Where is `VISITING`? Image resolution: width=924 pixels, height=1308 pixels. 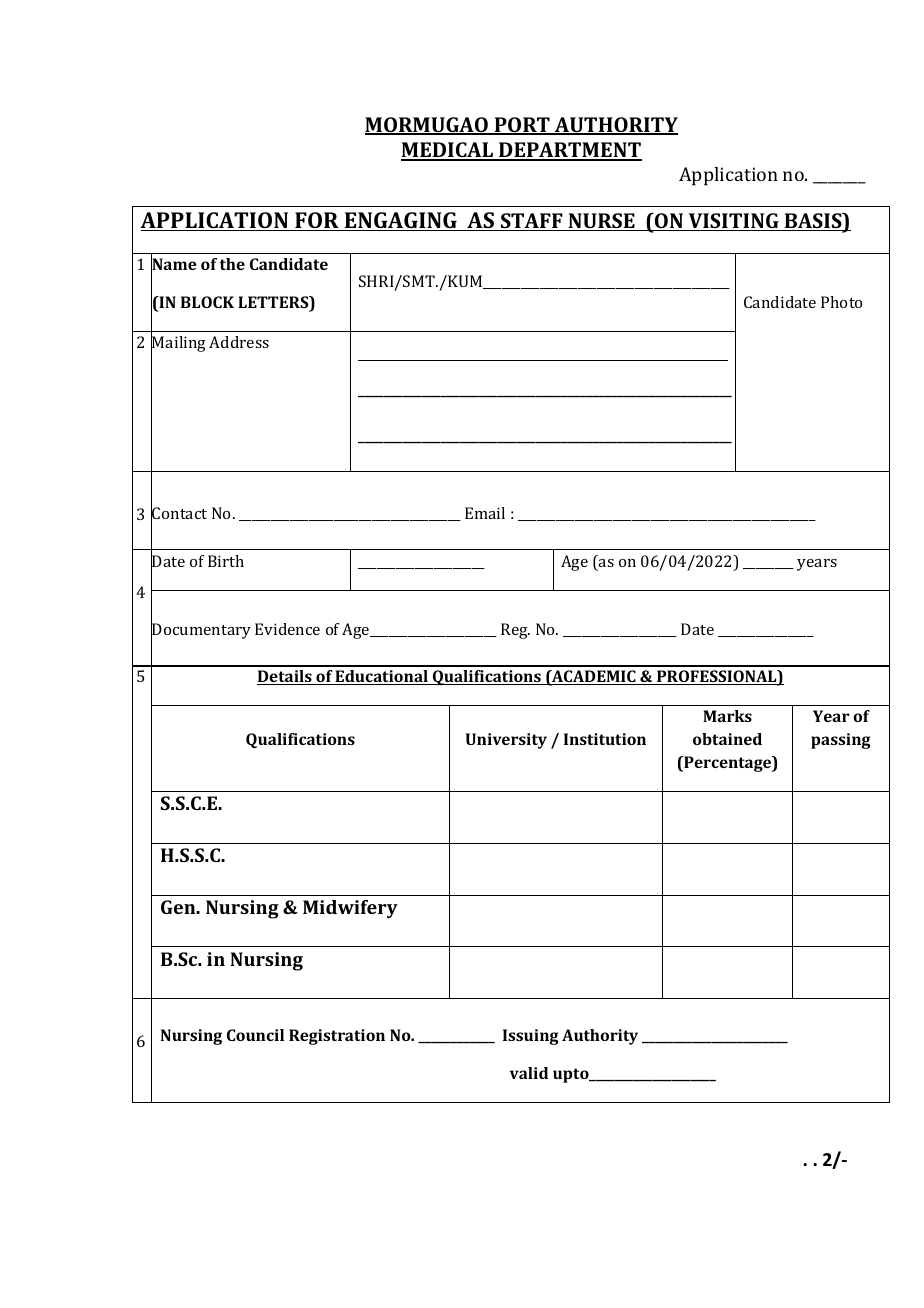 VISITING is located at coordinates (733, 222).
